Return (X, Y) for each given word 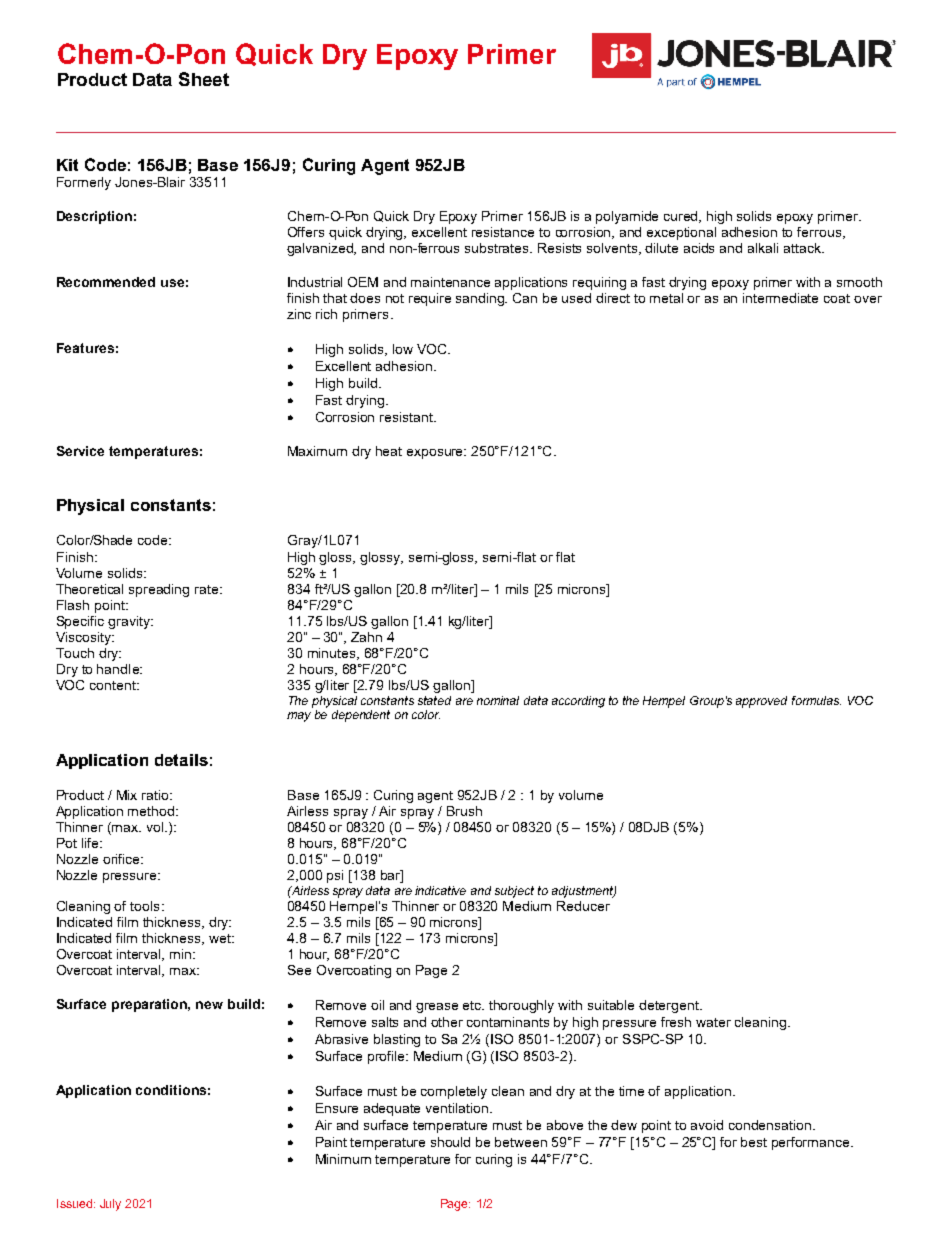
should (450, 1142)
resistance (503, 232)
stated (434, 700)
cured (682, 217)
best (754, 1142)
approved (761, 702)
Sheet (204, 79)
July (110, 1205)
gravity (130, 622)
